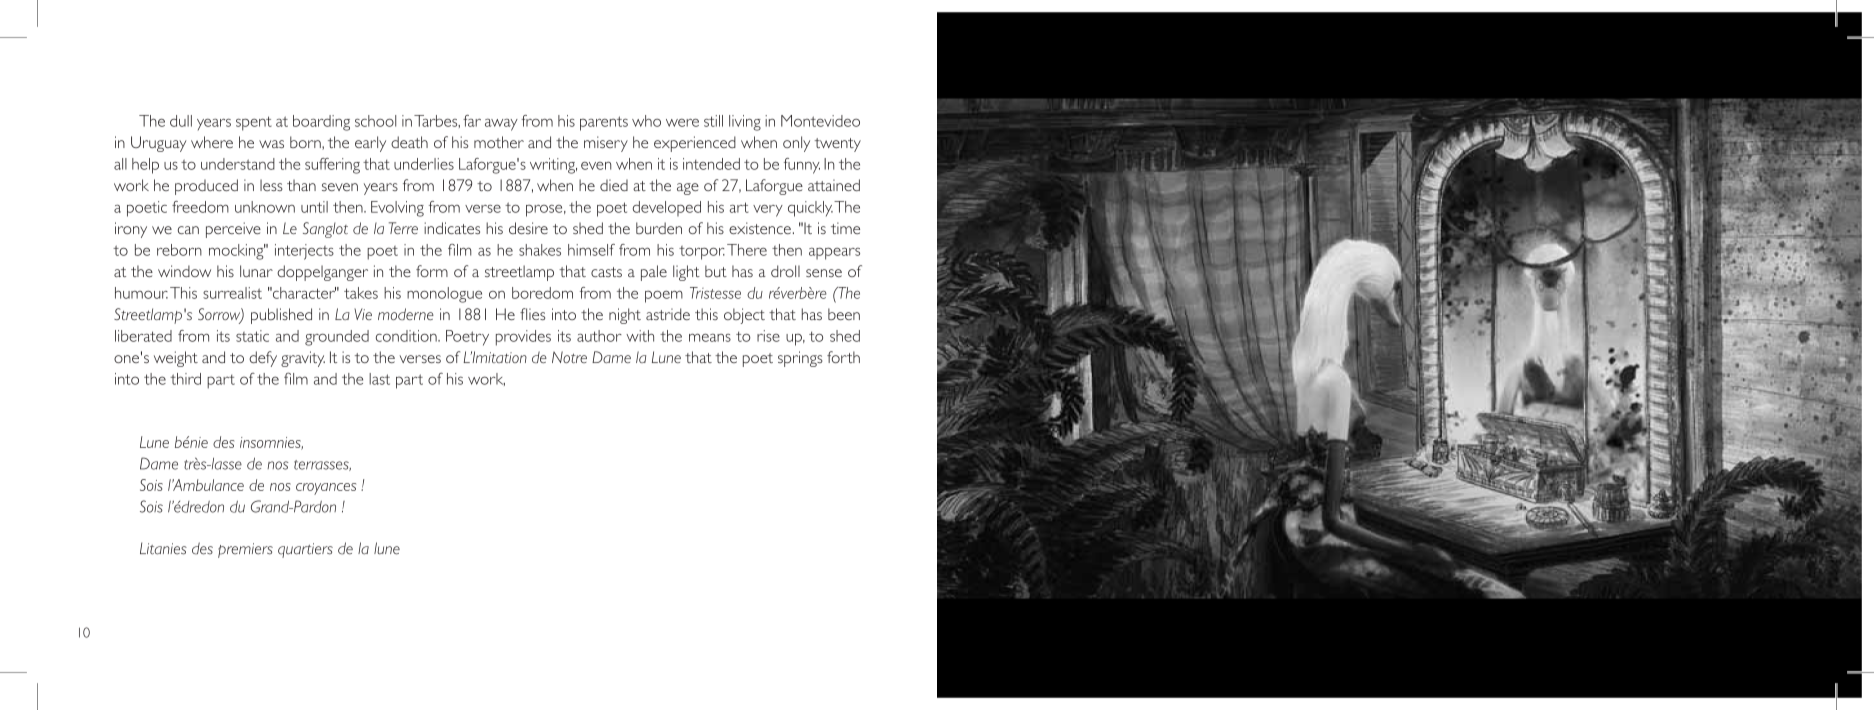 Image resolution: width=1874 pixels, height=710 pixels. Describe the element at coordinates (499, 142) in the image. I see `mother` at that location.
